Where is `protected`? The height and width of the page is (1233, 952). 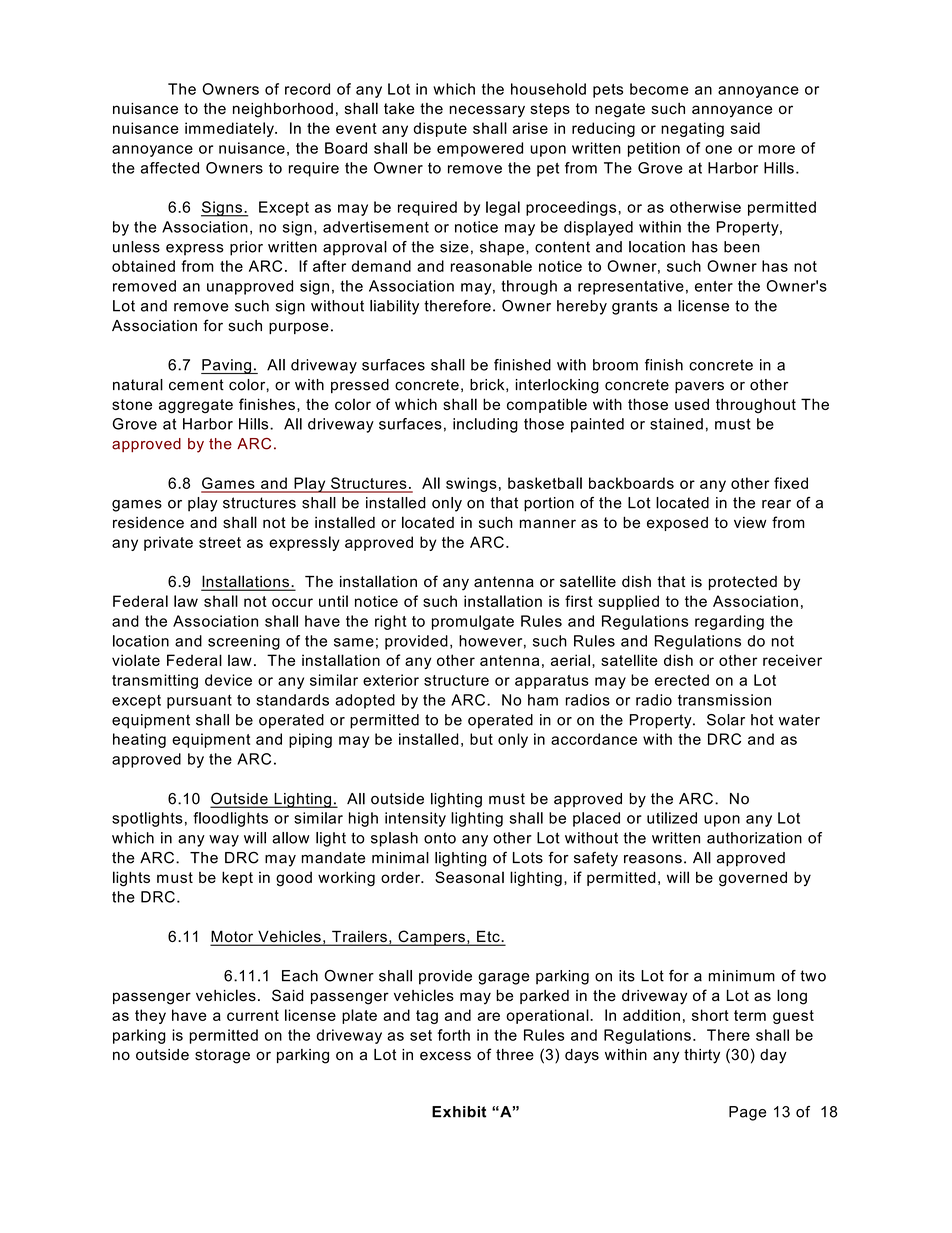
protected is located at coordinates (743, 583).
